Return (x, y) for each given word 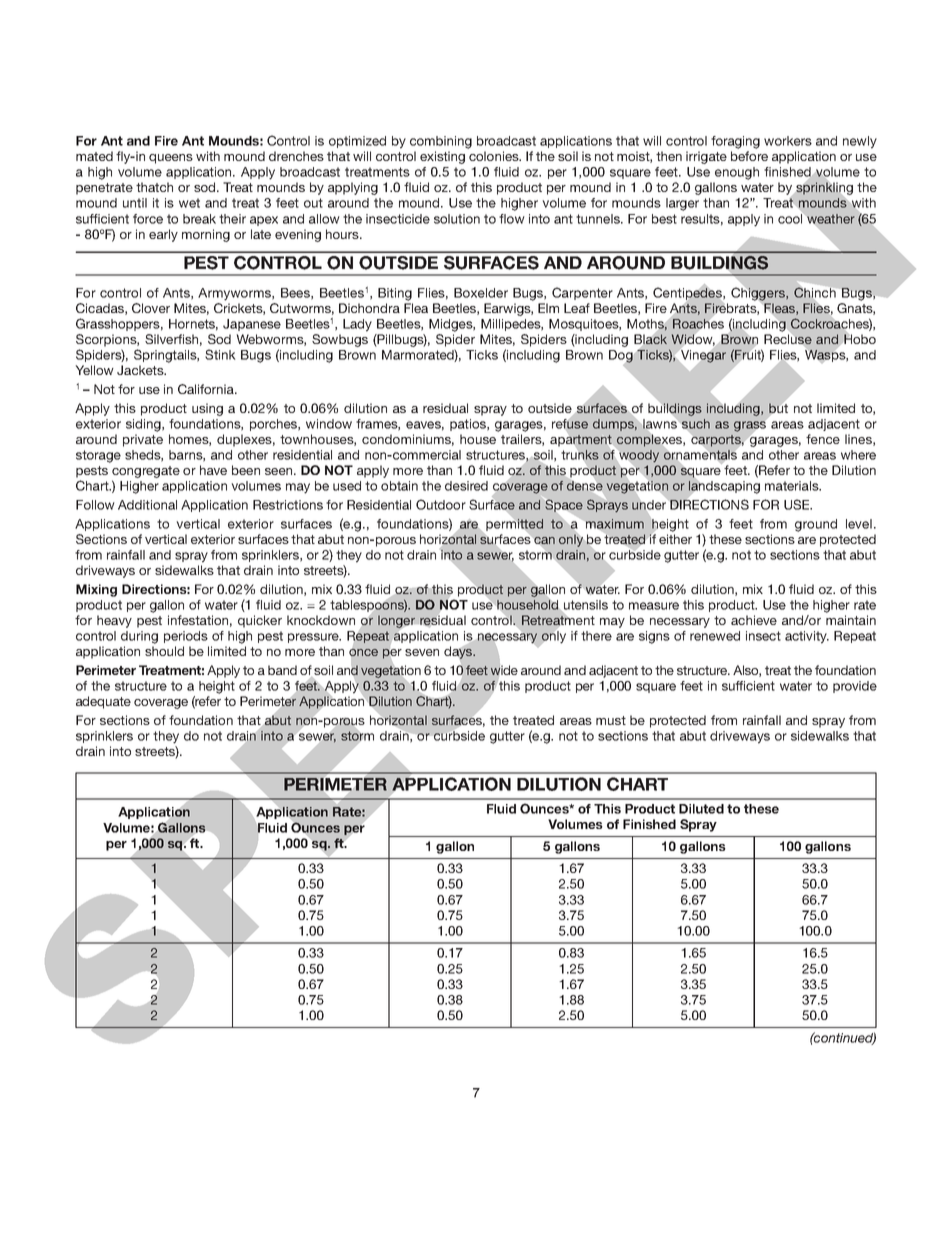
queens (171, 159)
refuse (570, 424)
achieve (754, 620)
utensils (584, 606)
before (749, 156)
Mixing (96, 590)
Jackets (141, 370)
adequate (103, 702)
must (611, 720)
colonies (495, 156)
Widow (693, 340)
